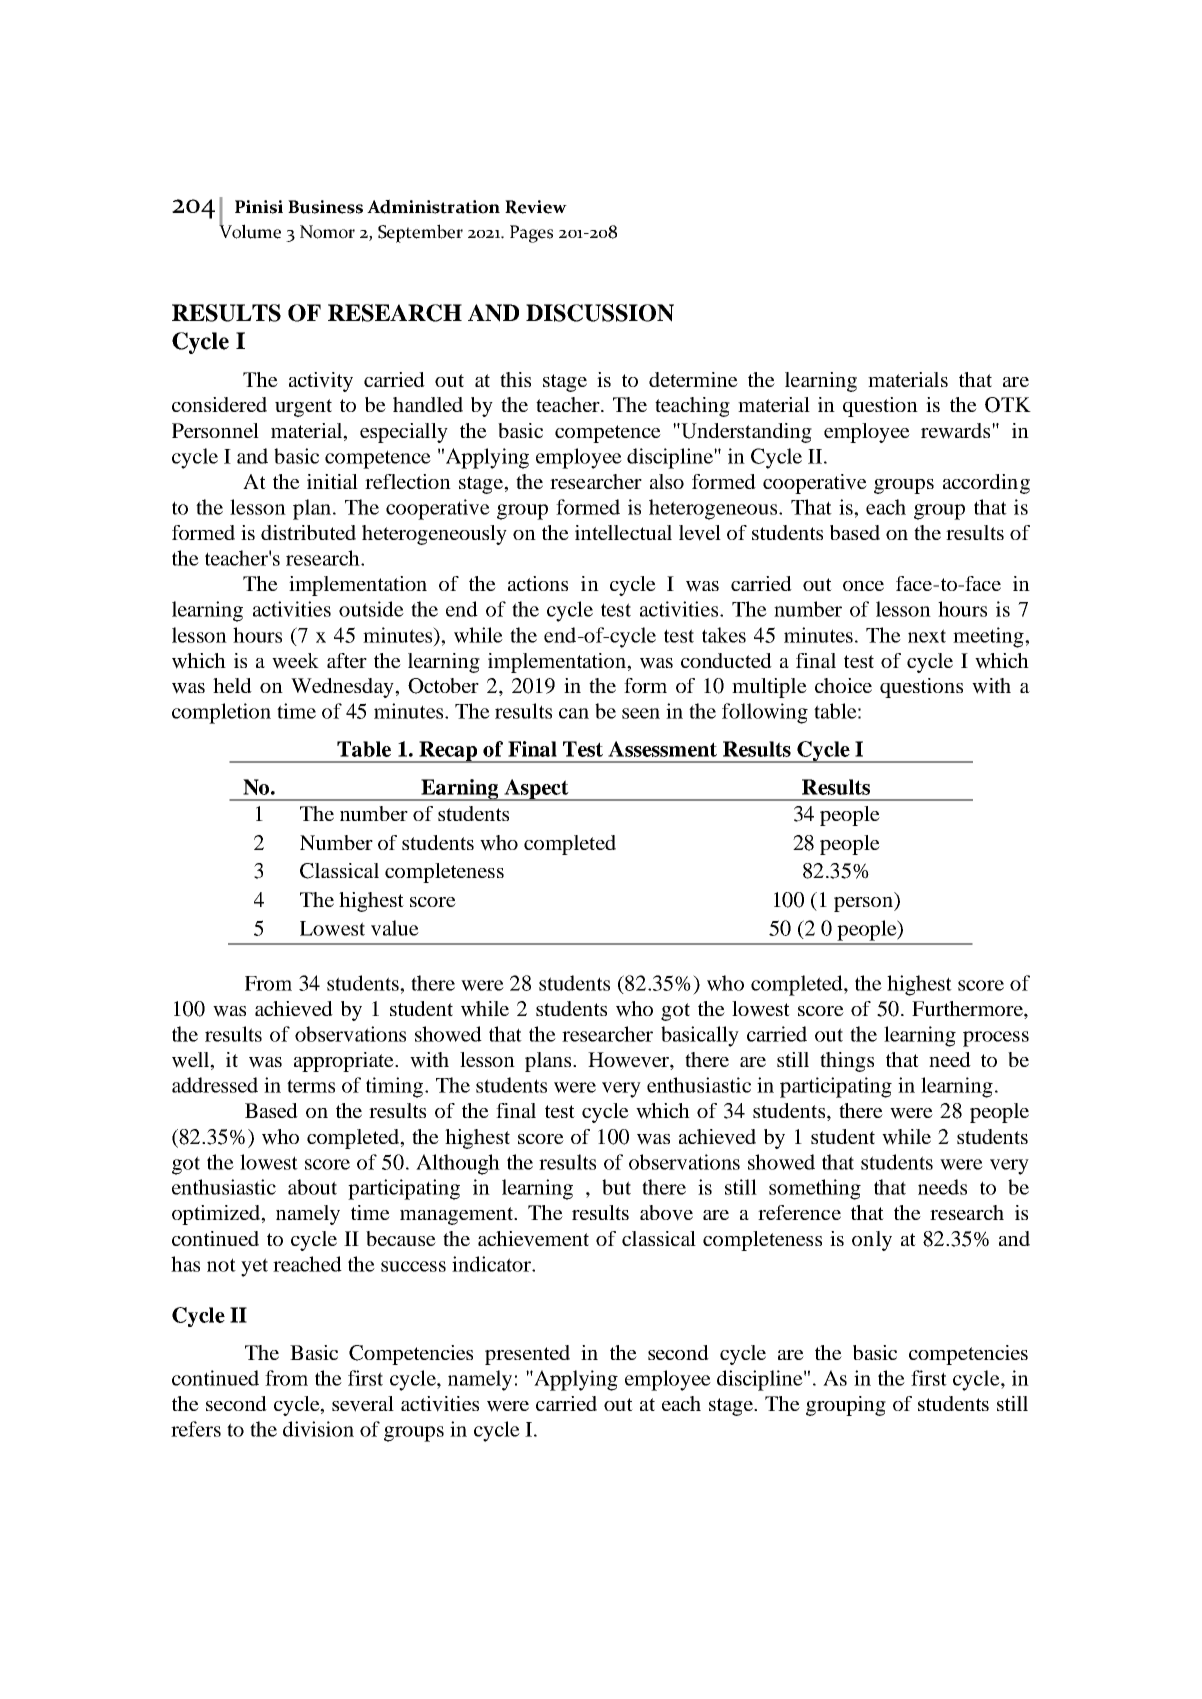 The image size is (1202, 1699). I want to click on division, so click(318, 1429).
